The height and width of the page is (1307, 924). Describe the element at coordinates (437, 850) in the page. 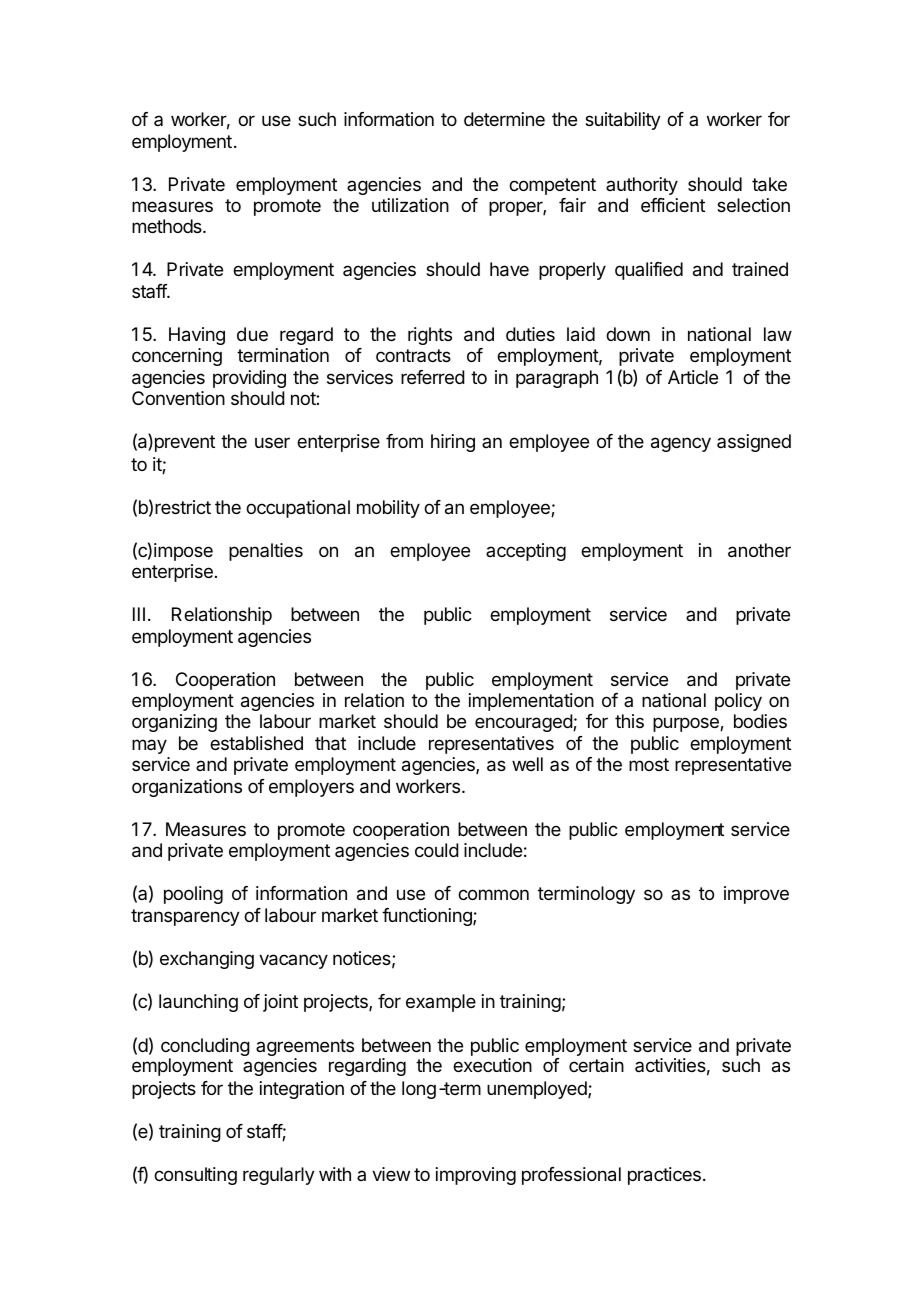

I see `could` at that location.
